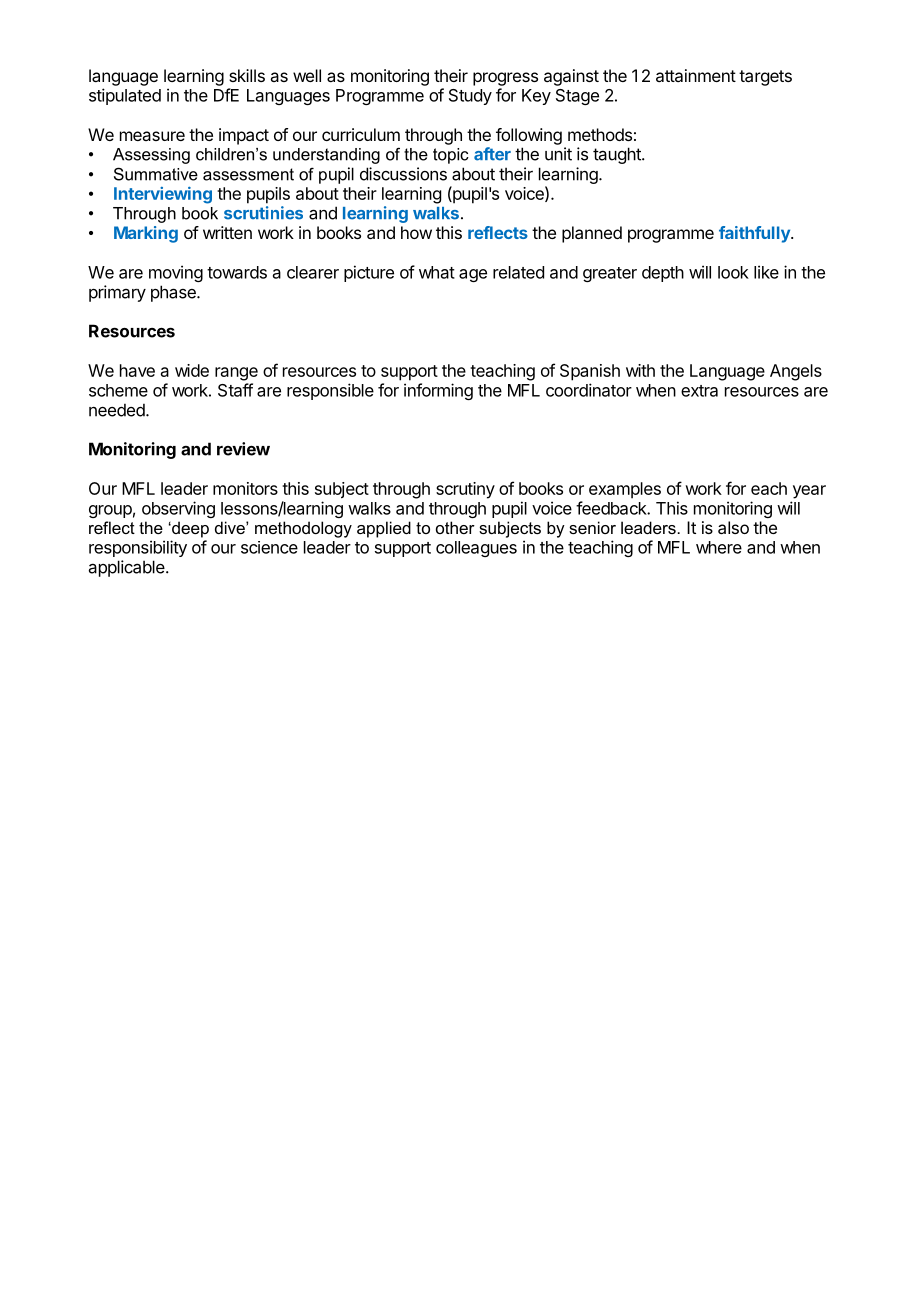 This screenshot has height=1308, width=924. I want to click on phase, so click(174, 293).
